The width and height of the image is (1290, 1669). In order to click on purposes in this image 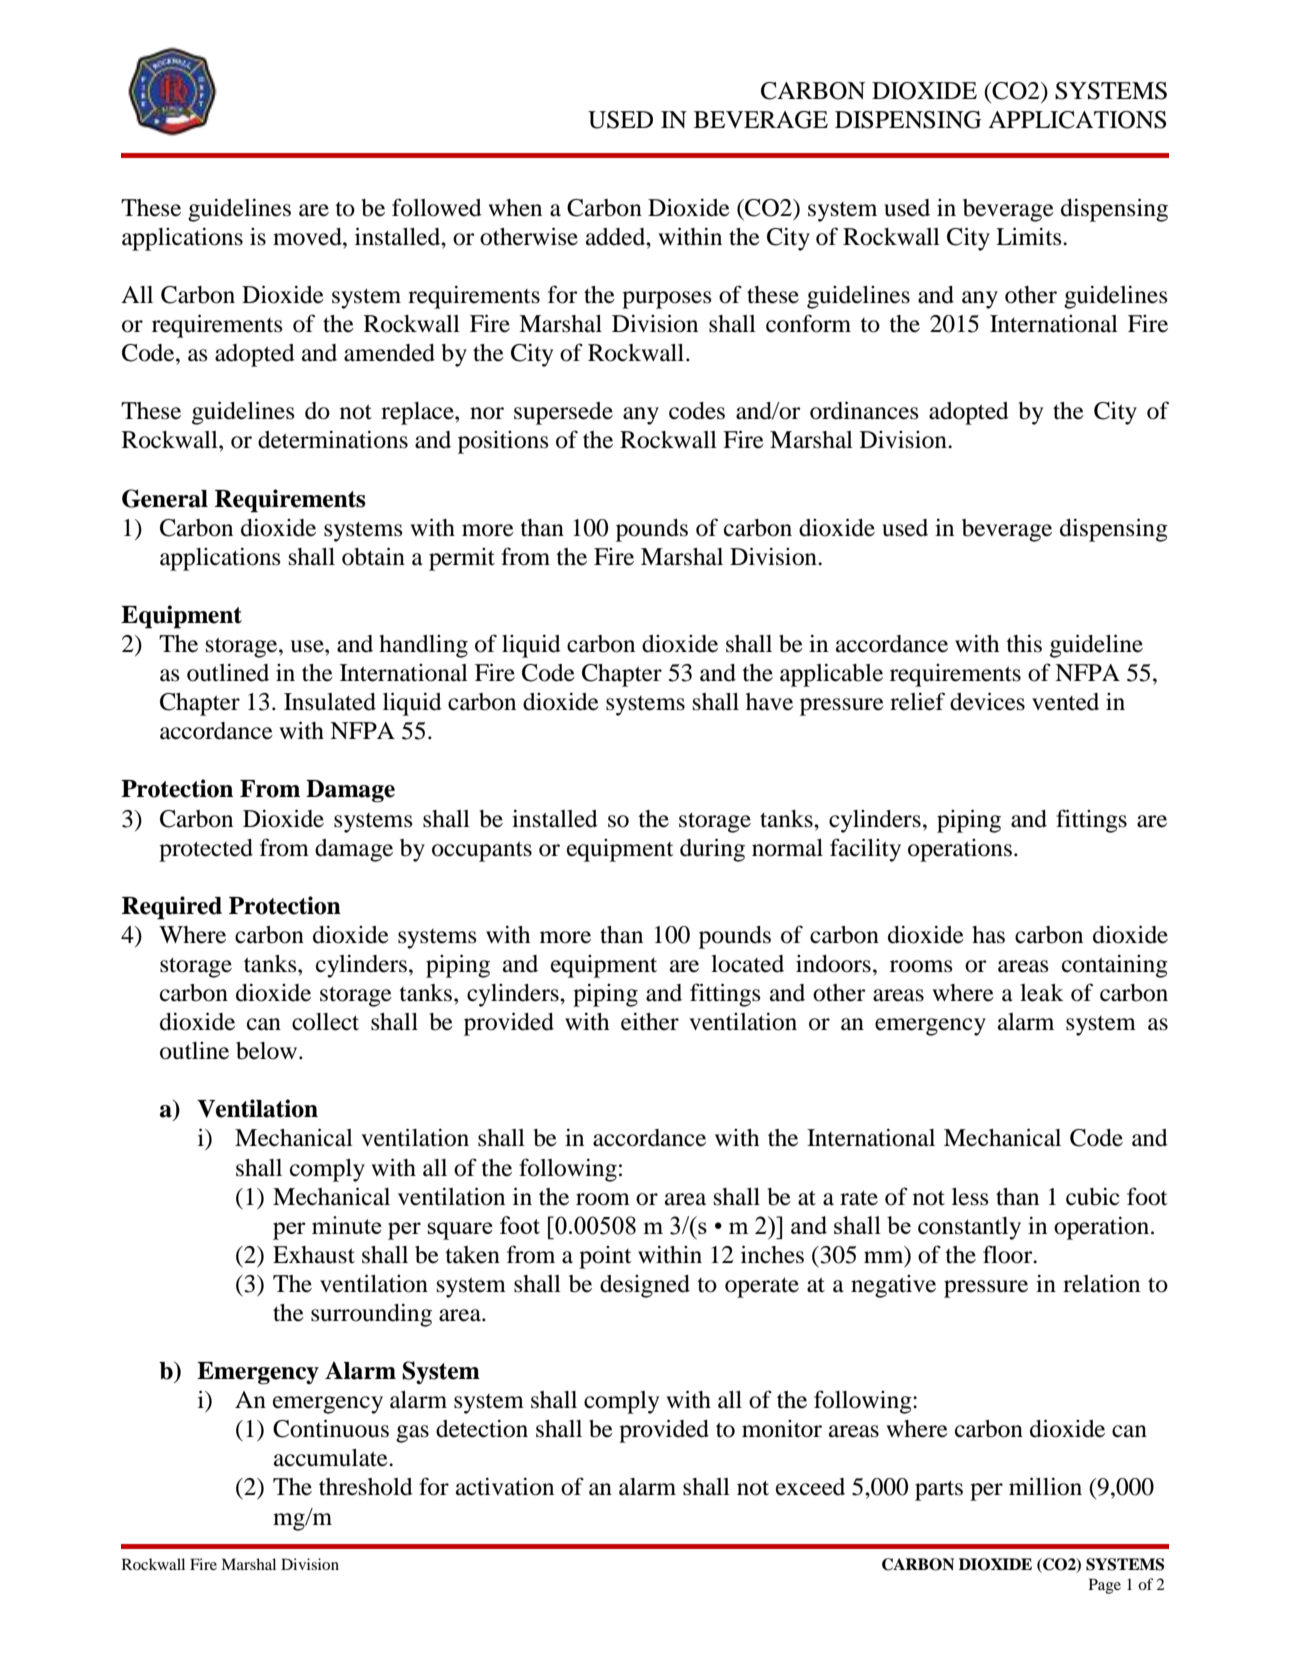, I will do `click(666, 300)`.
